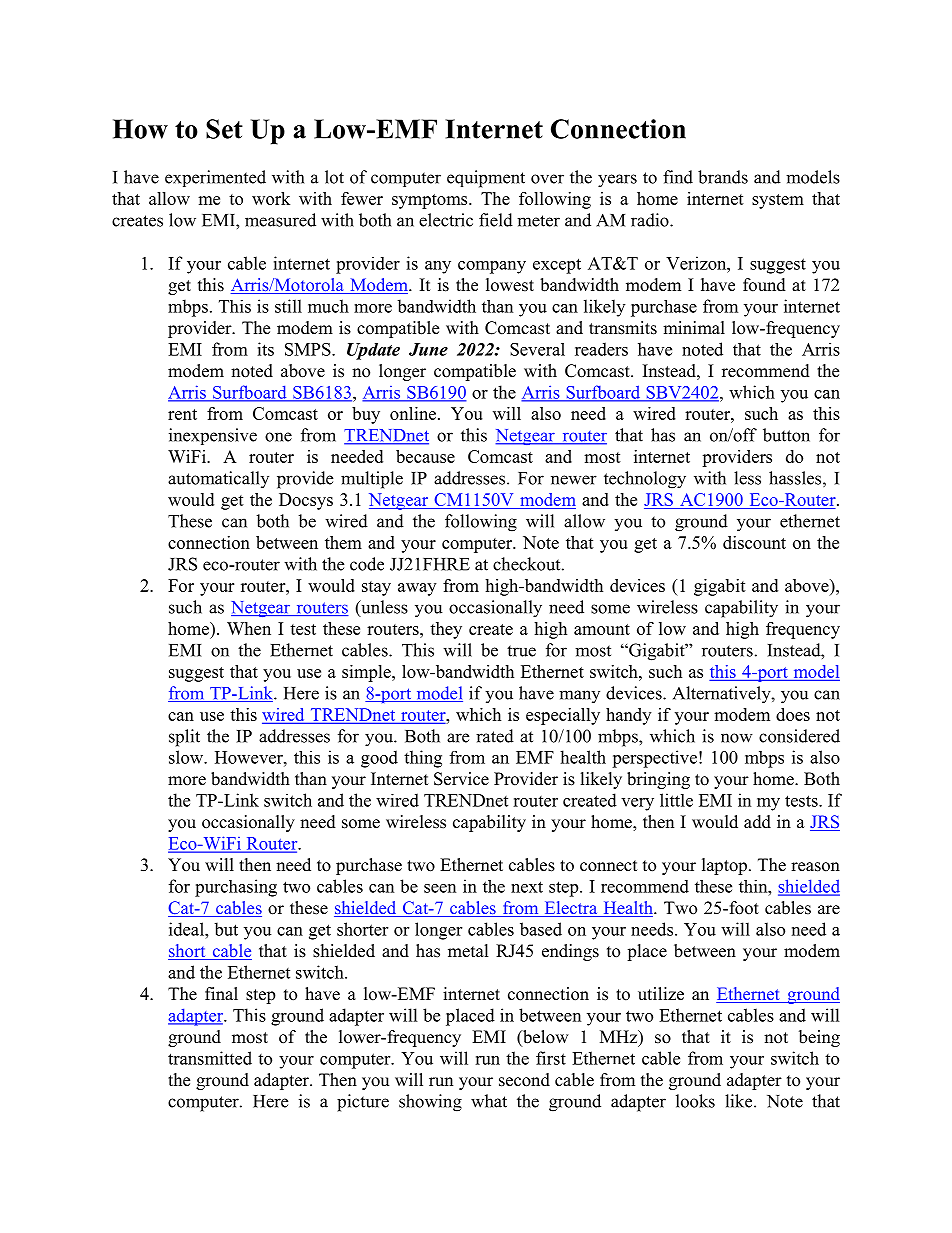  I want to click on transmitted, so click(210, 1058).
